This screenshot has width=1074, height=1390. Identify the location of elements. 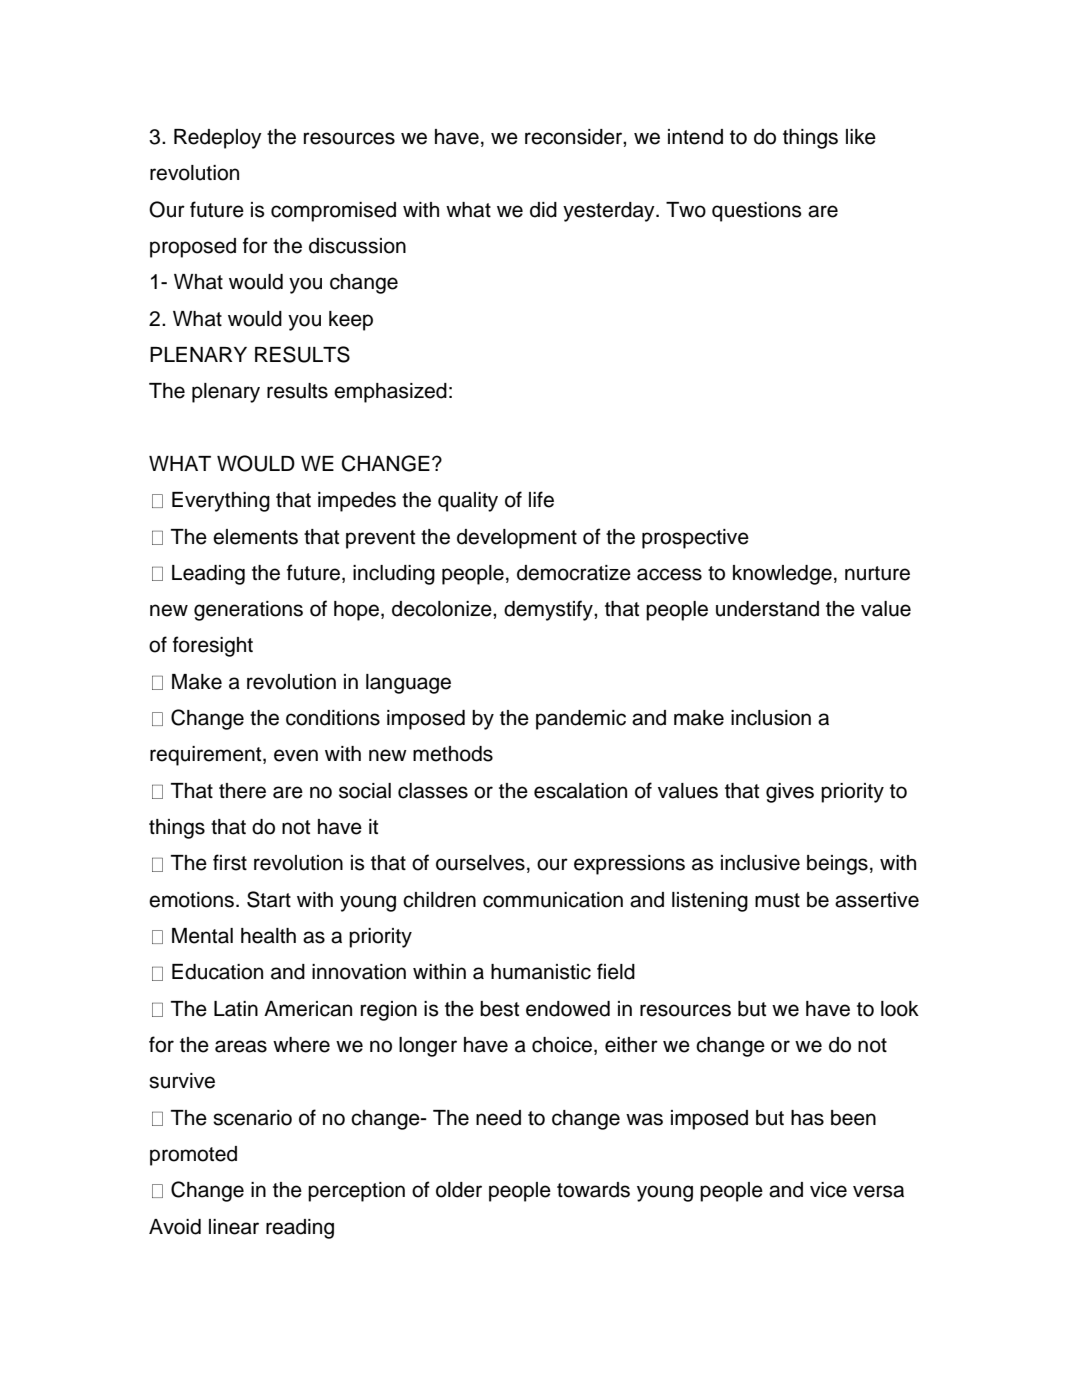
(255, 537).
